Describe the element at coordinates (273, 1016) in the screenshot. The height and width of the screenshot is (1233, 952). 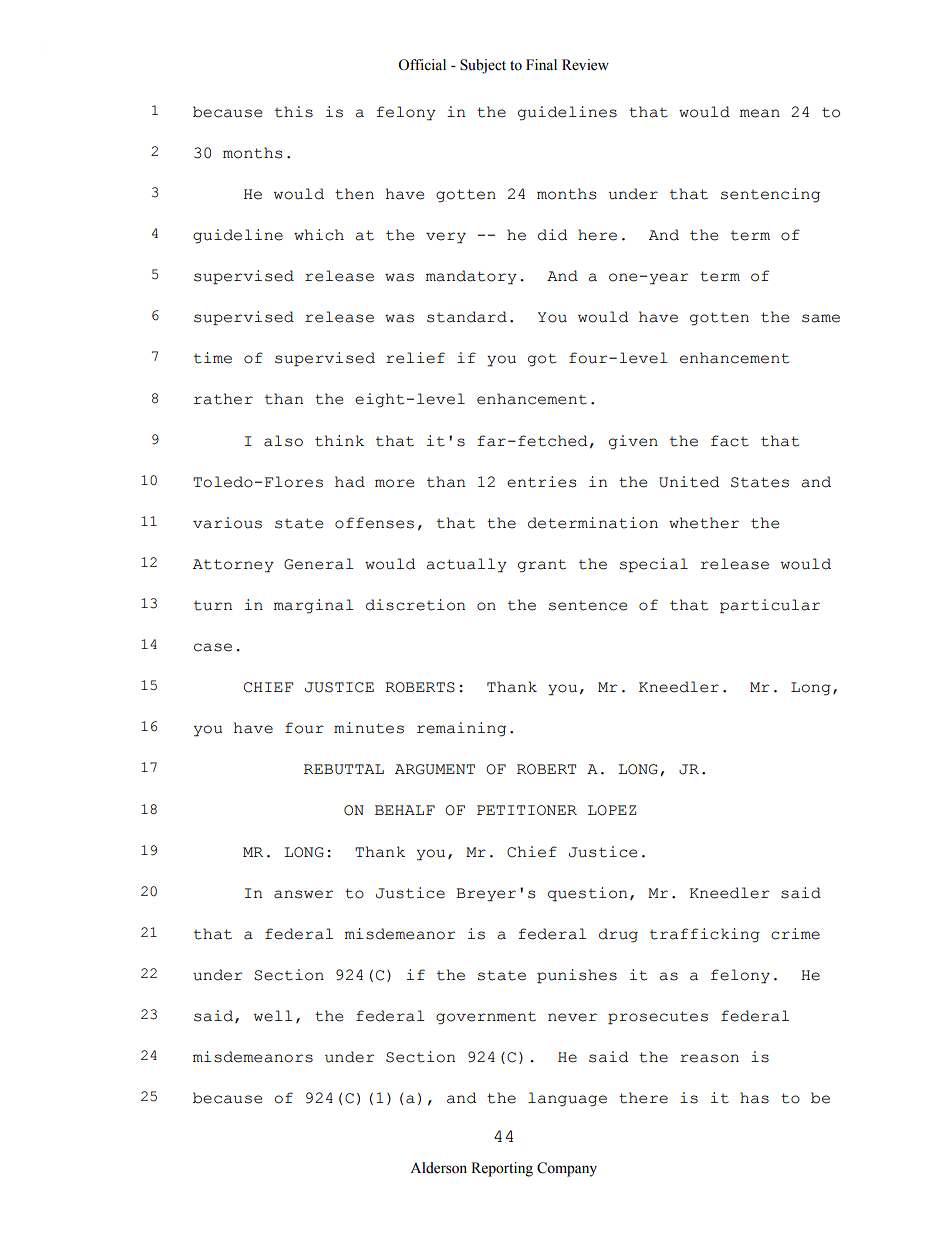
I see `well` at that location.
